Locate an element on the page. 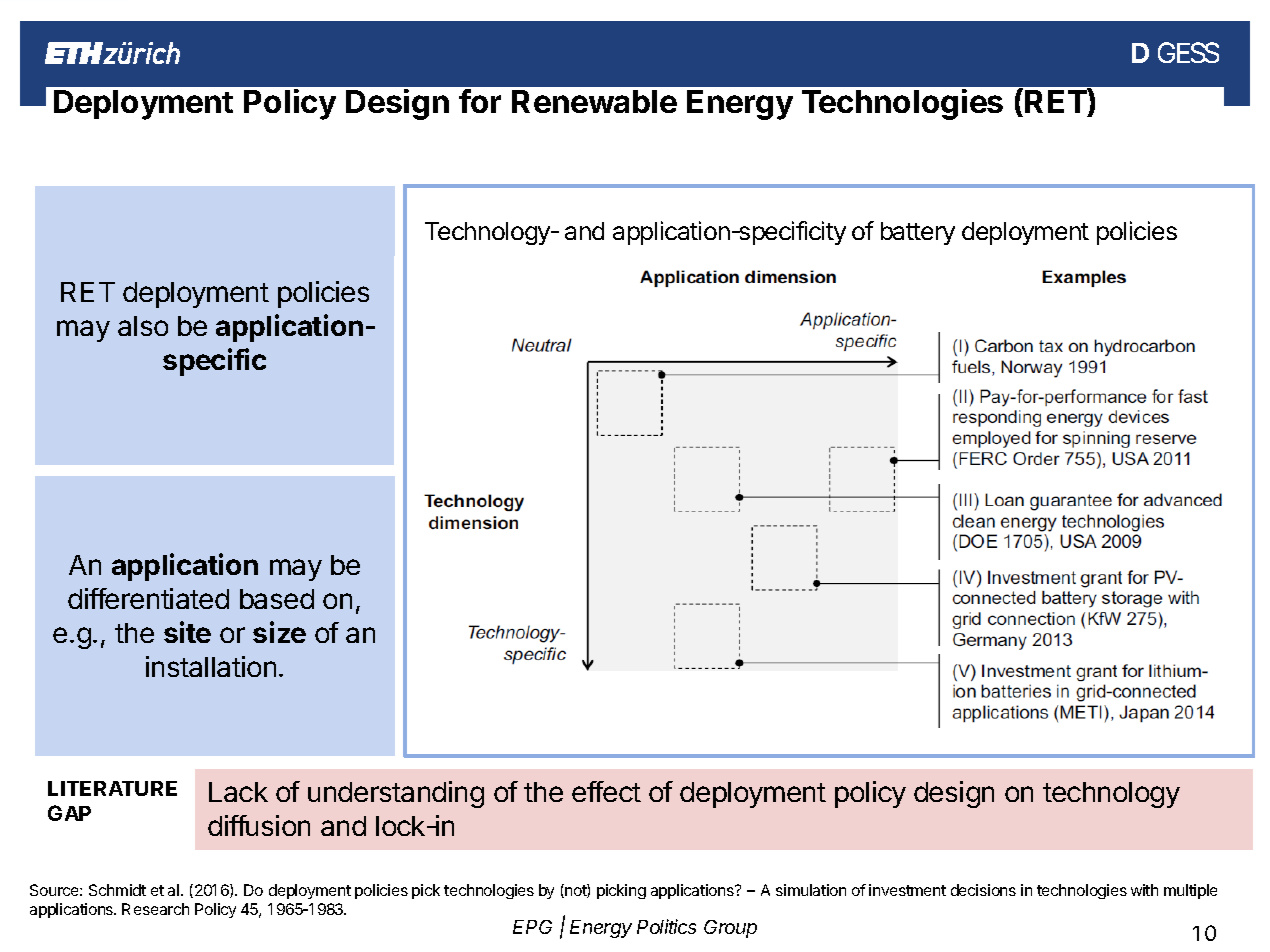 The width and height of the document is (1270, 952). effect is located at coordinates (606, 791).
